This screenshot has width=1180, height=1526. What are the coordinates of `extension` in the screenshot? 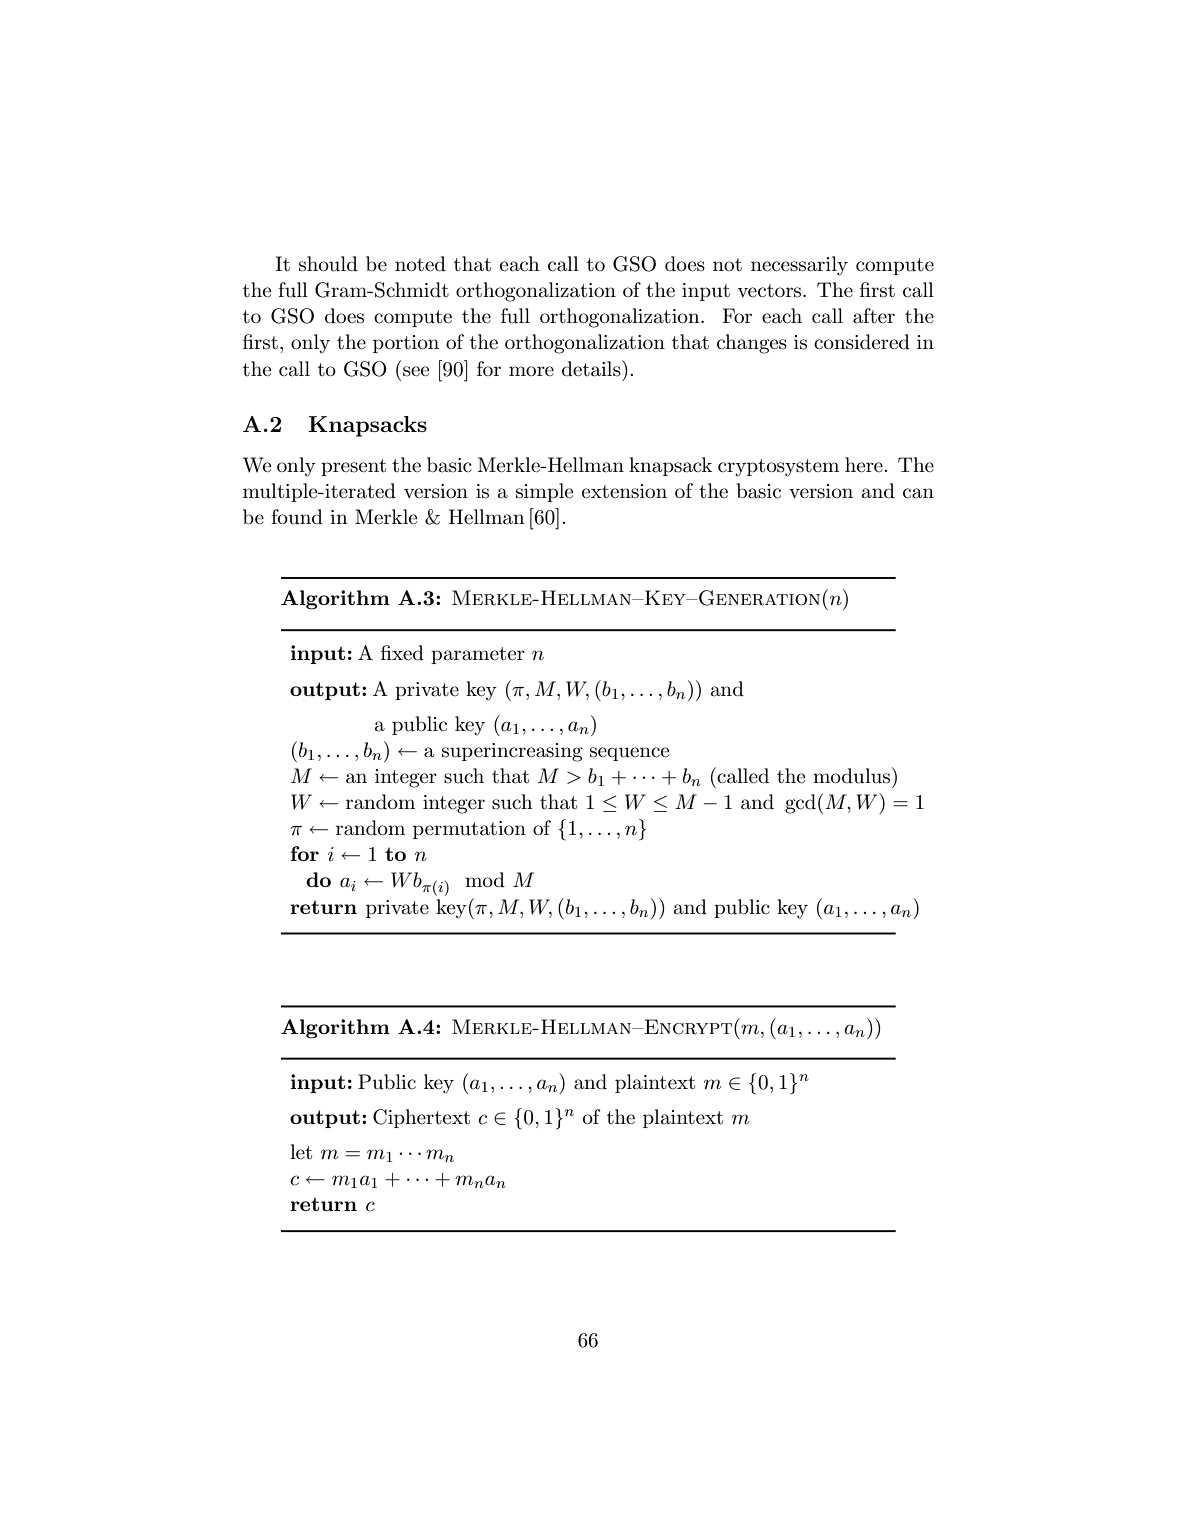 It's located at (624, 491).
